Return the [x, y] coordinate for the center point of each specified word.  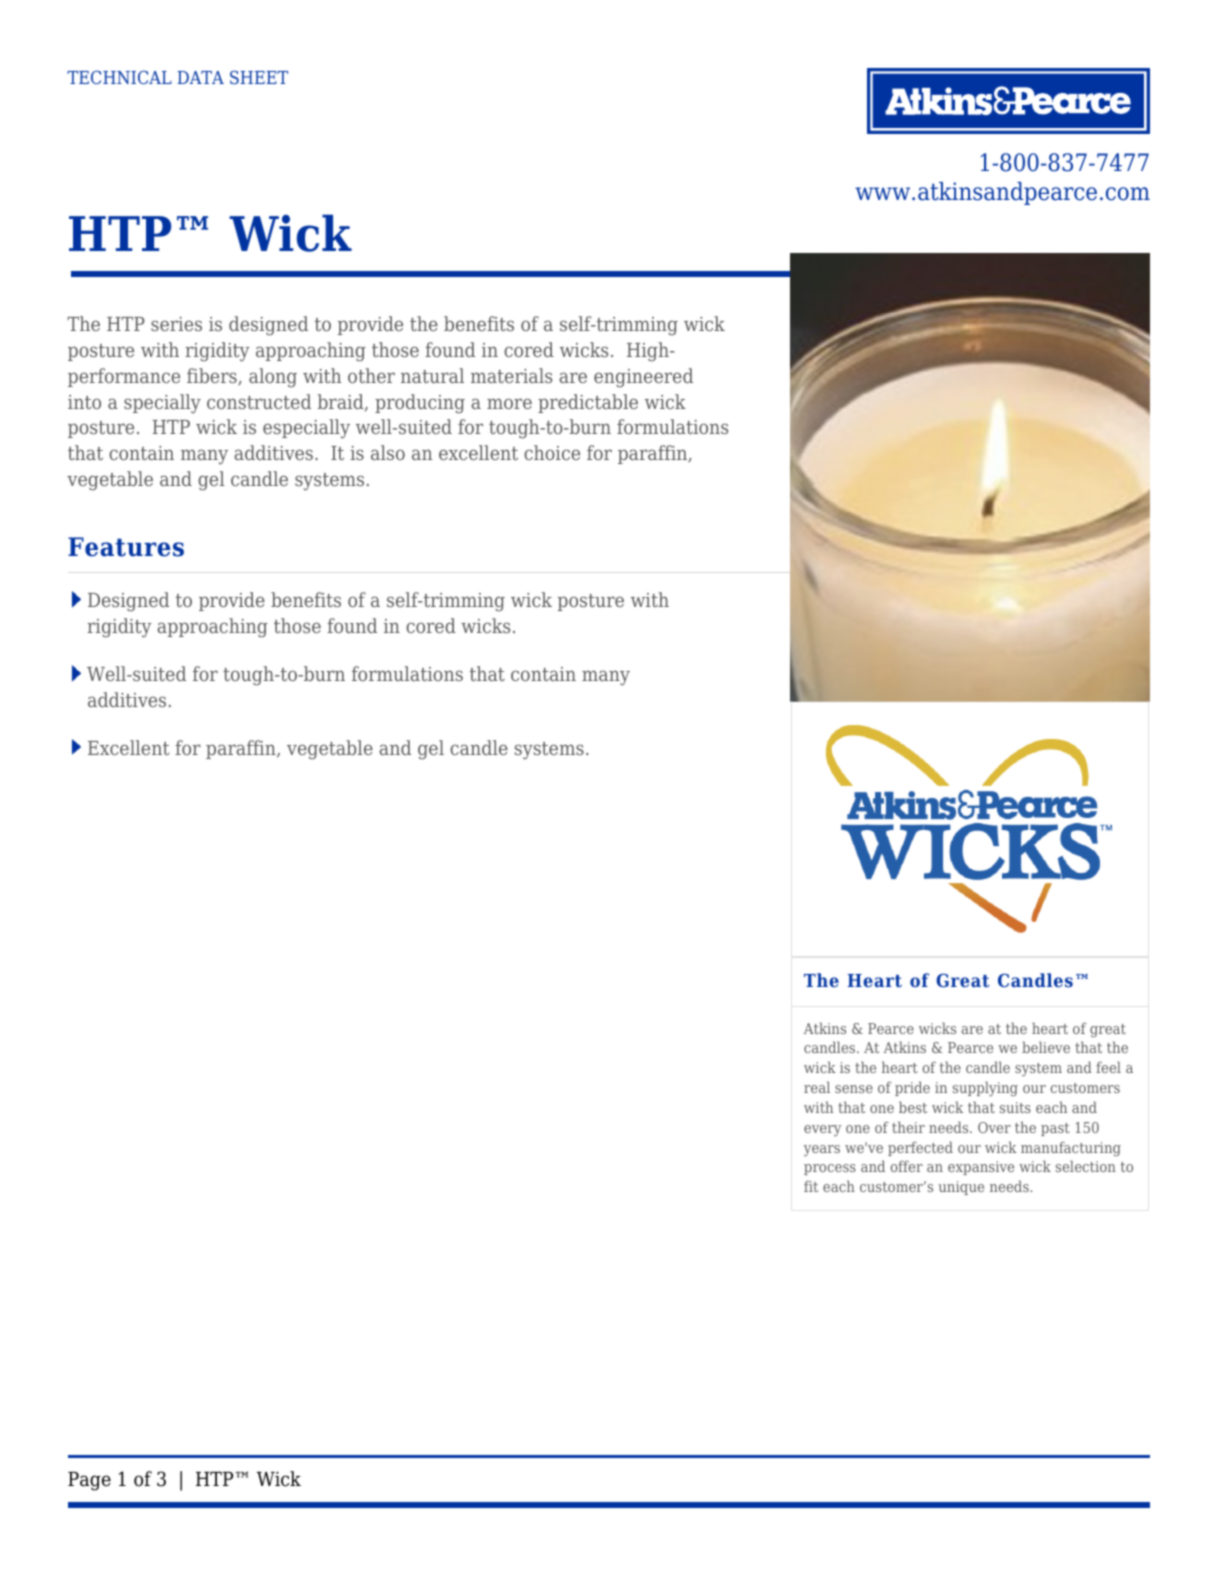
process [830, 1169]
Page [89, 1481]
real [817, 1087]
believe [1046, 1047]
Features [126, 547]
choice [552, 452]
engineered [643, 377]
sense [854, 1089]
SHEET [259, 77]
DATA [200, 77]
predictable [588, 403]
